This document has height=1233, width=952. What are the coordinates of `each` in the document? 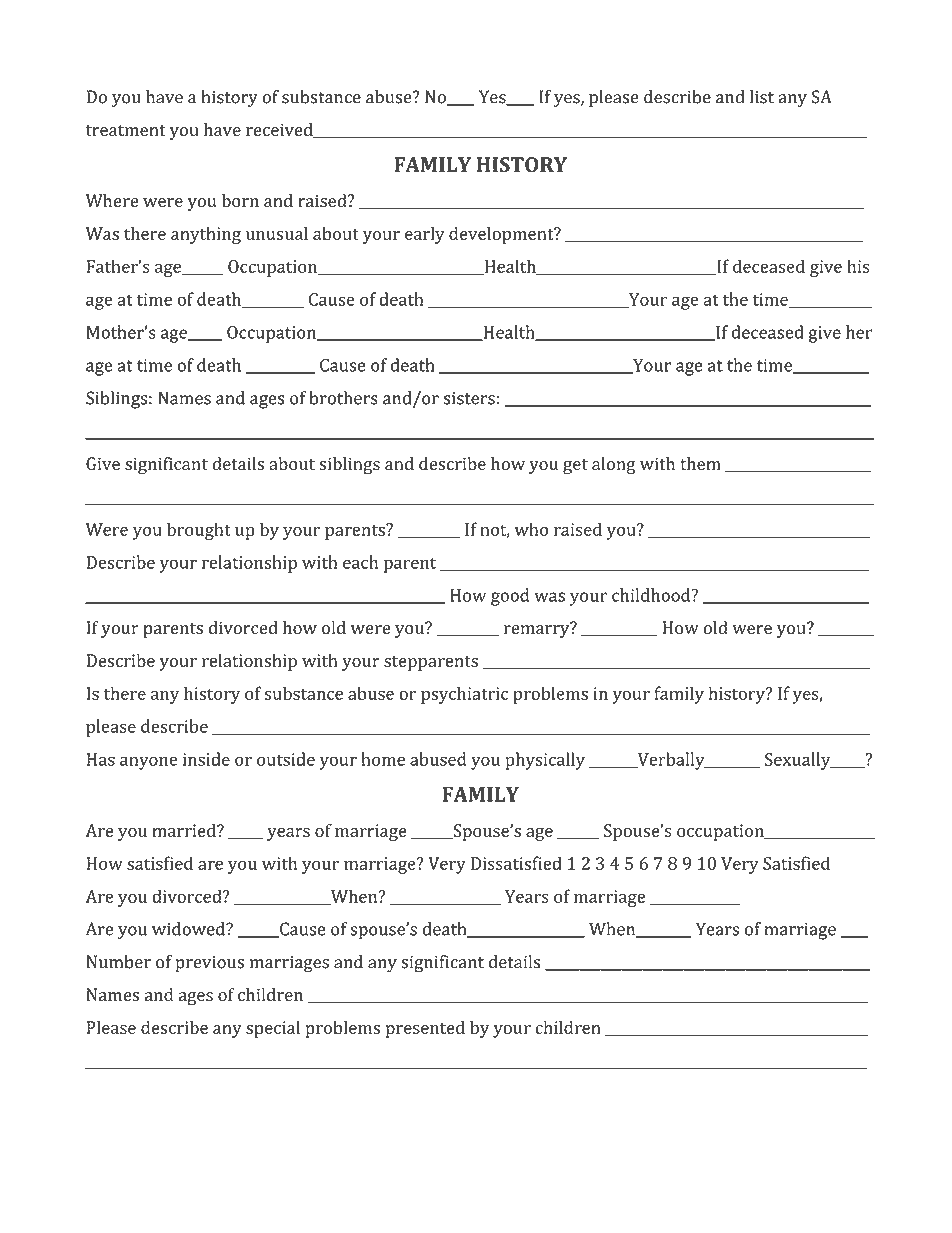 It's located at (360, 562).
